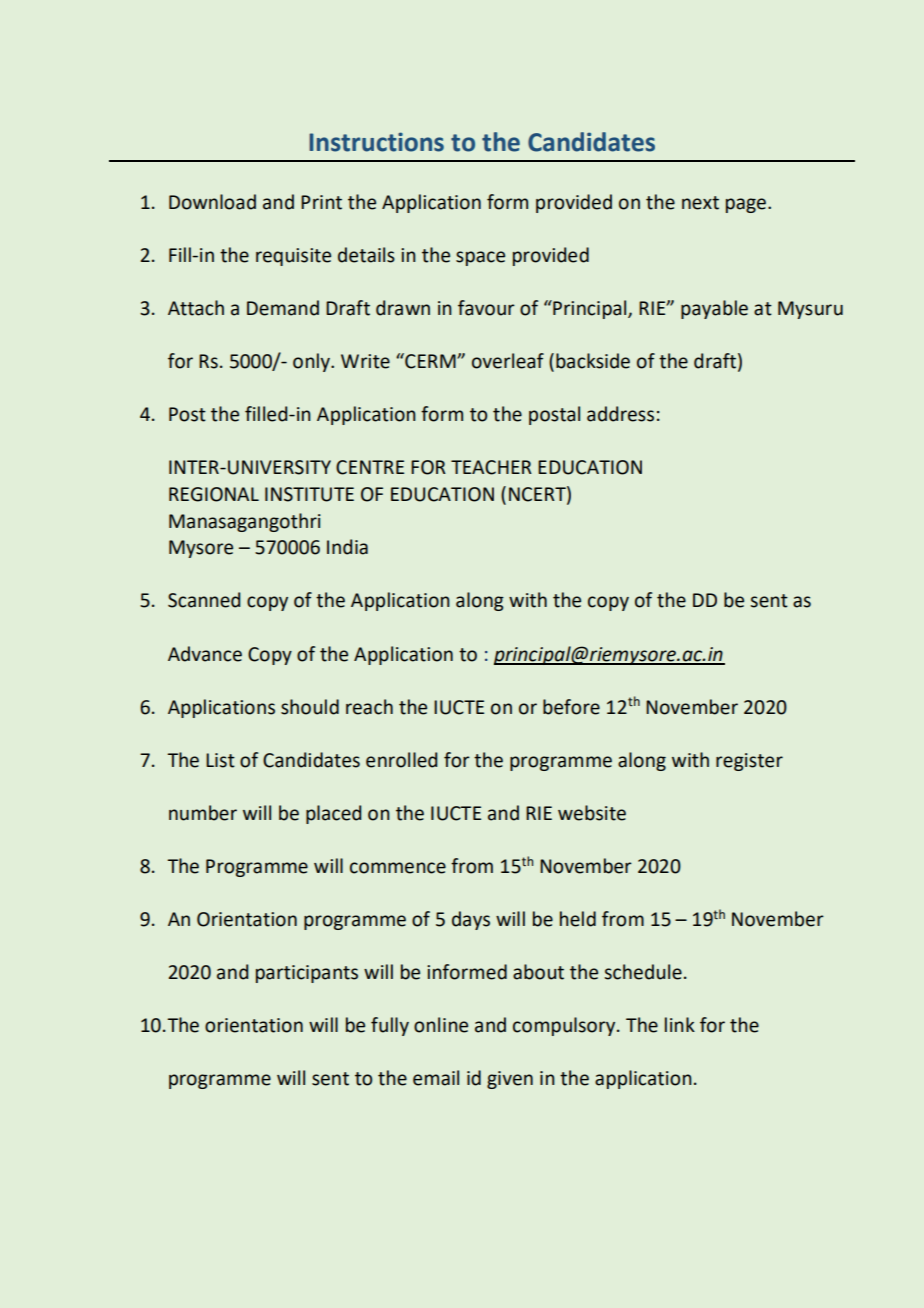  What do you see at coordinates (376, 142) in the screenshot?
I see `Instructions` at bounding box center [376, 142].
